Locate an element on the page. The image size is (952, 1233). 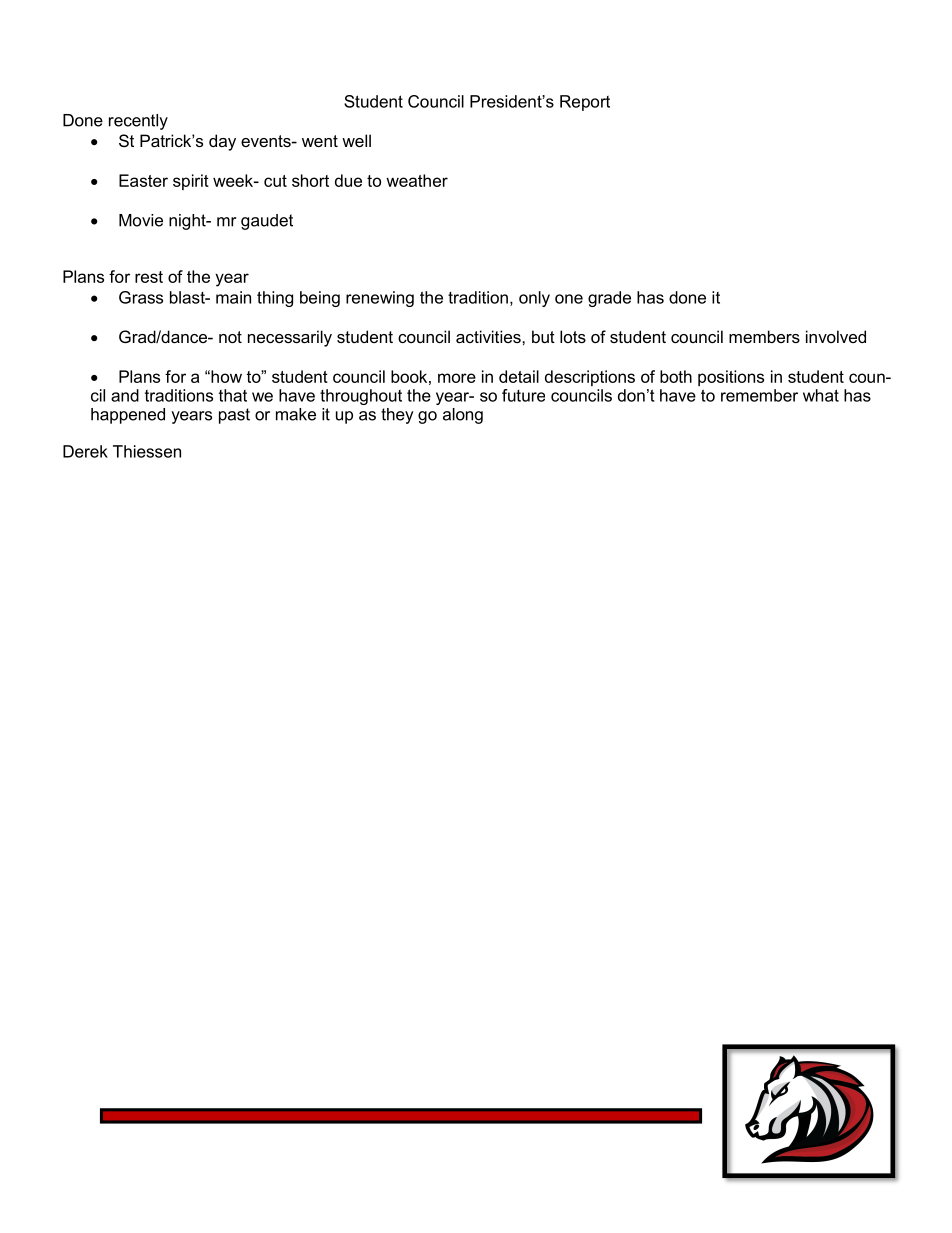
recently is located at coordinates (138, 122).
